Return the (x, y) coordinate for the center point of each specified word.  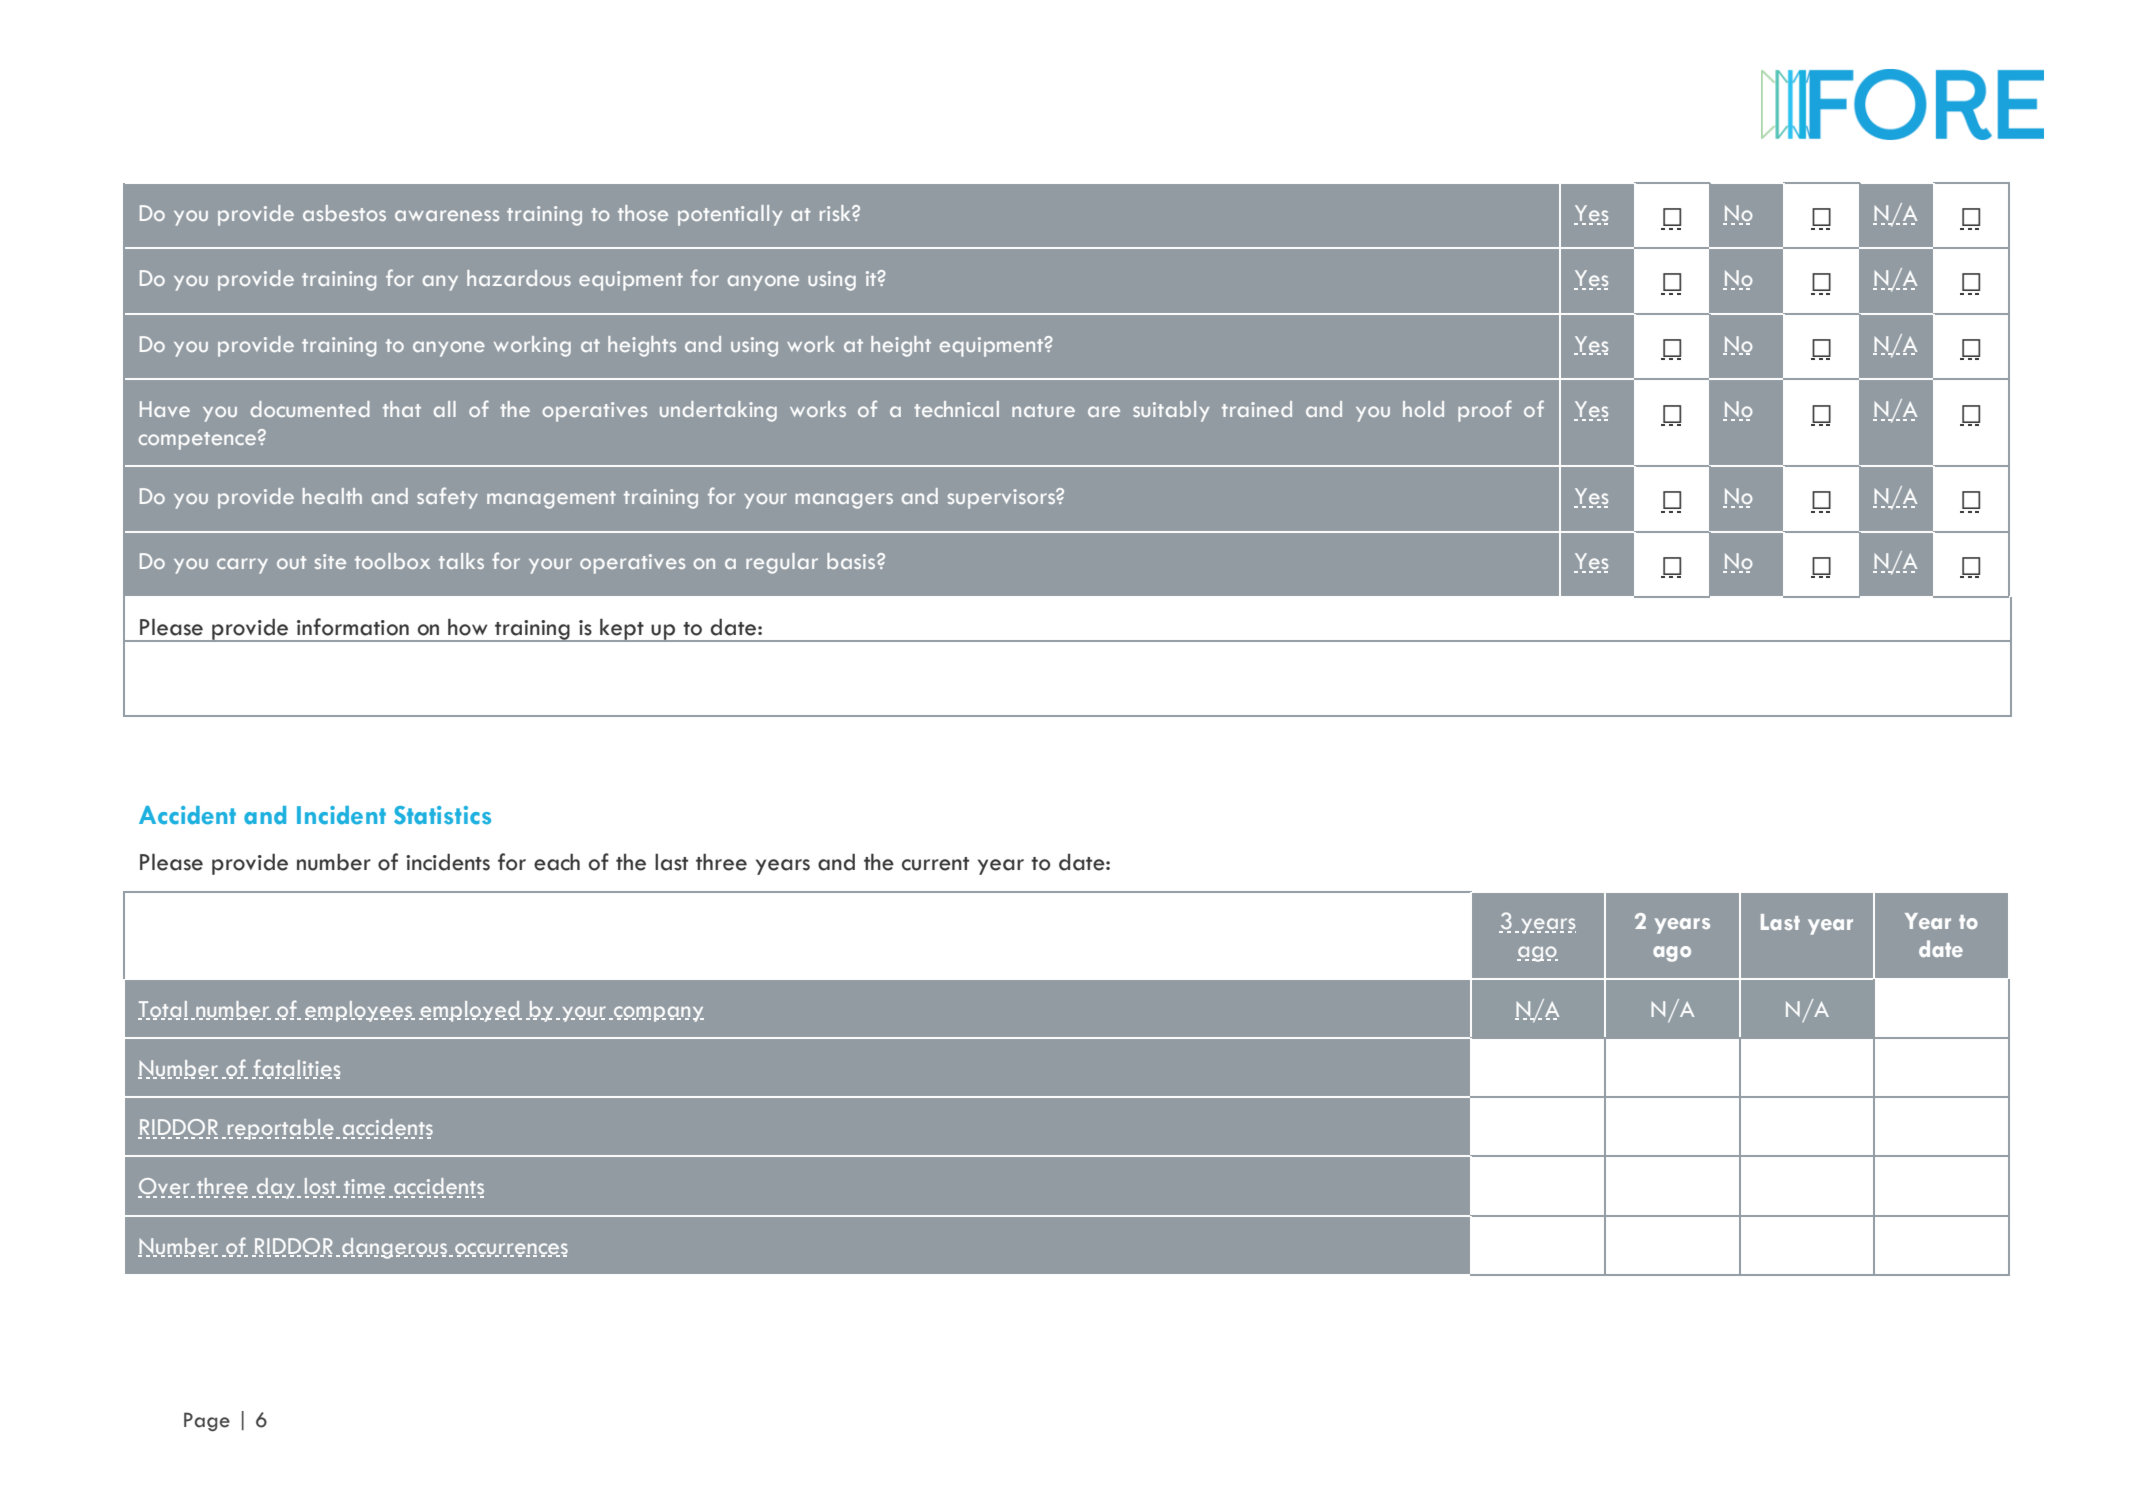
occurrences (511, 1249)
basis (852, 561)
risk (836, 213)
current (935, 864)
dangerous (396, 1248)
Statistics (442, 815)
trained (1257, 409)
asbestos (344, 213)
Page (207, 1422)
